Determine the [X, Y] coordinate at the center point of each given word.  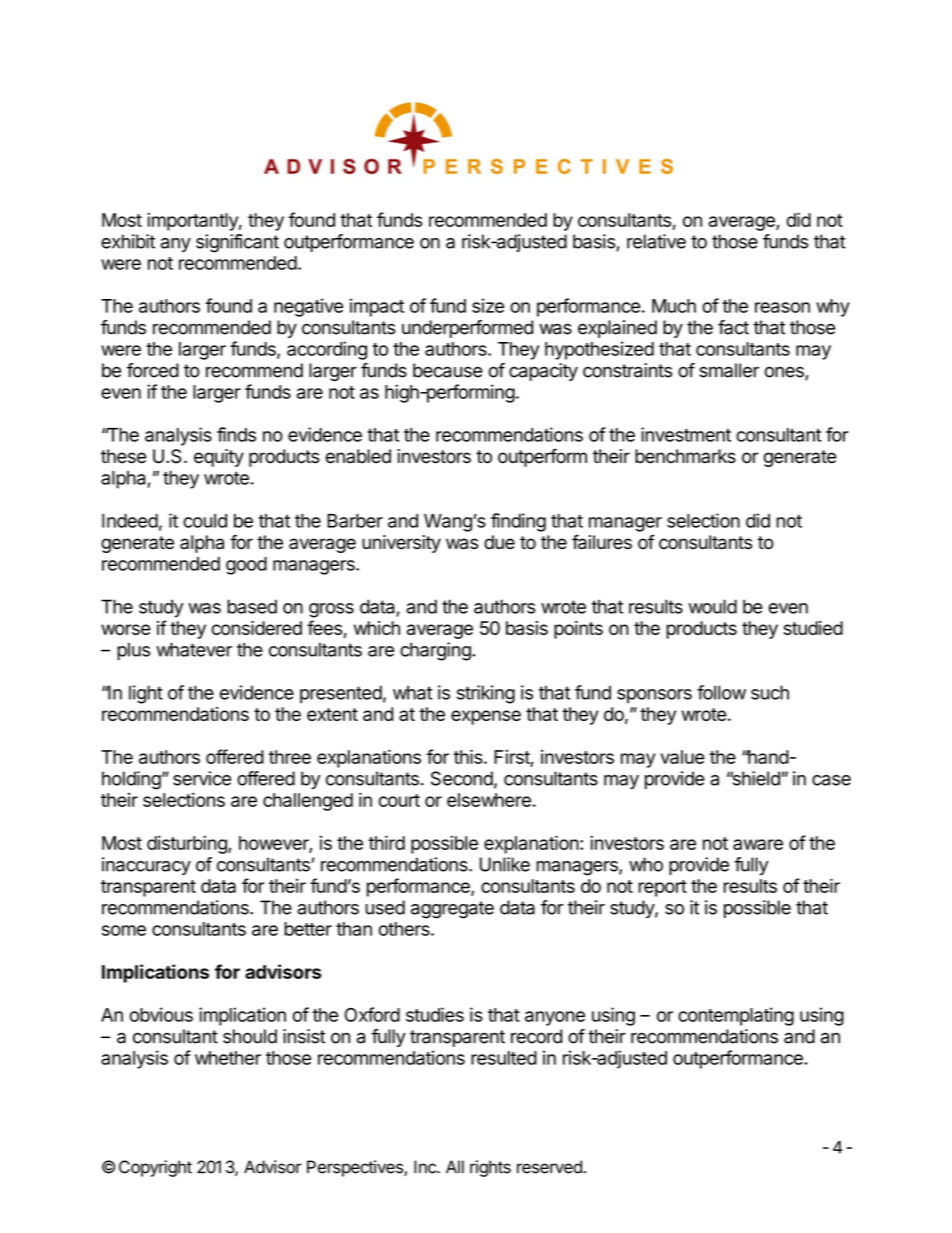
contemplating [736, 1016]
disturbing [188, 844]
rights [490, 1168]
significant [237, 243]
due [499, 542]
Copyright [155, 1168]
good [246, 566]
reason [782, 307]
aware [758, 844]
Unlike [505, 864]
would [712, 606]
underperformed [467, 329]
